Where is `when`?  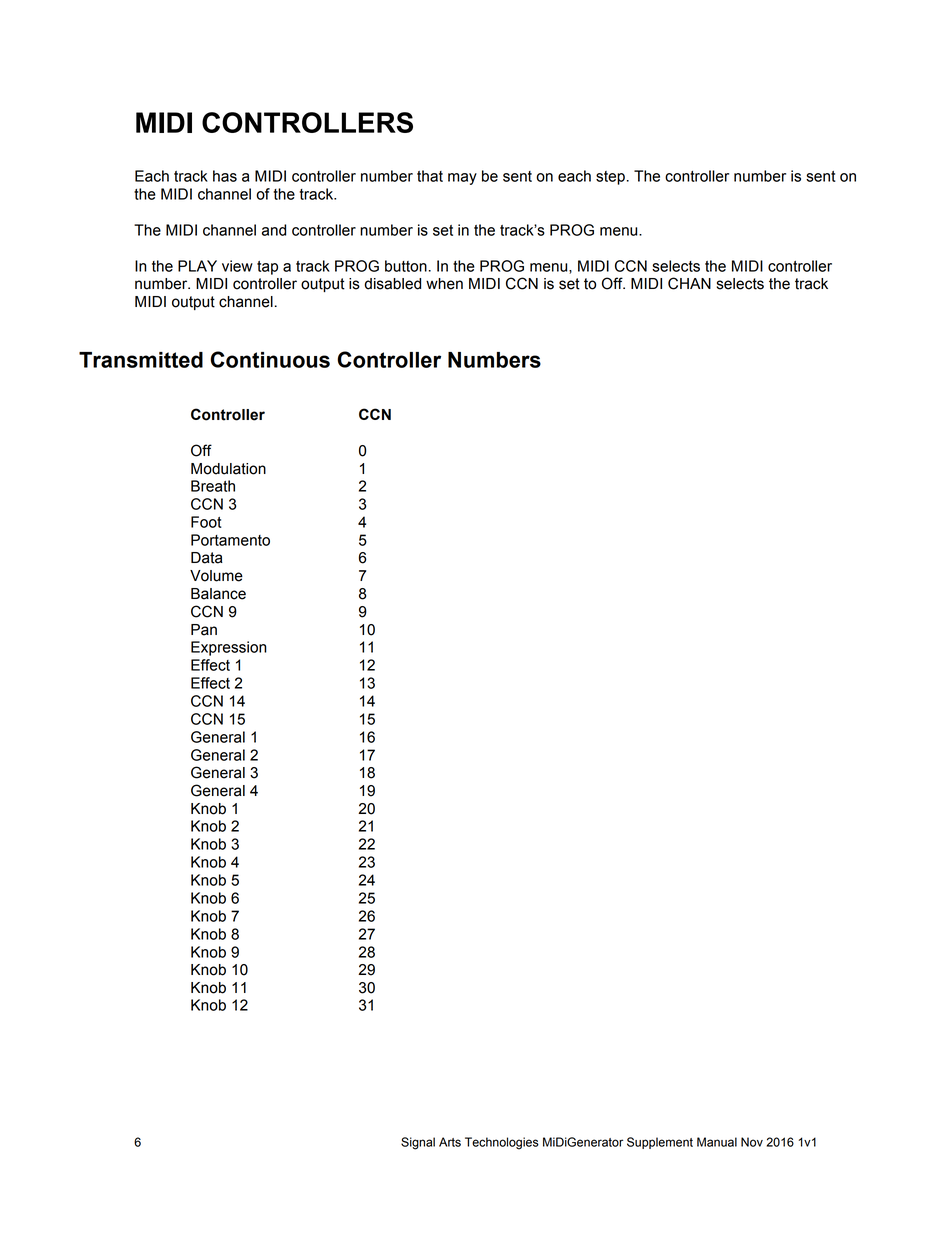
when is located at coordinates (444, 284).
